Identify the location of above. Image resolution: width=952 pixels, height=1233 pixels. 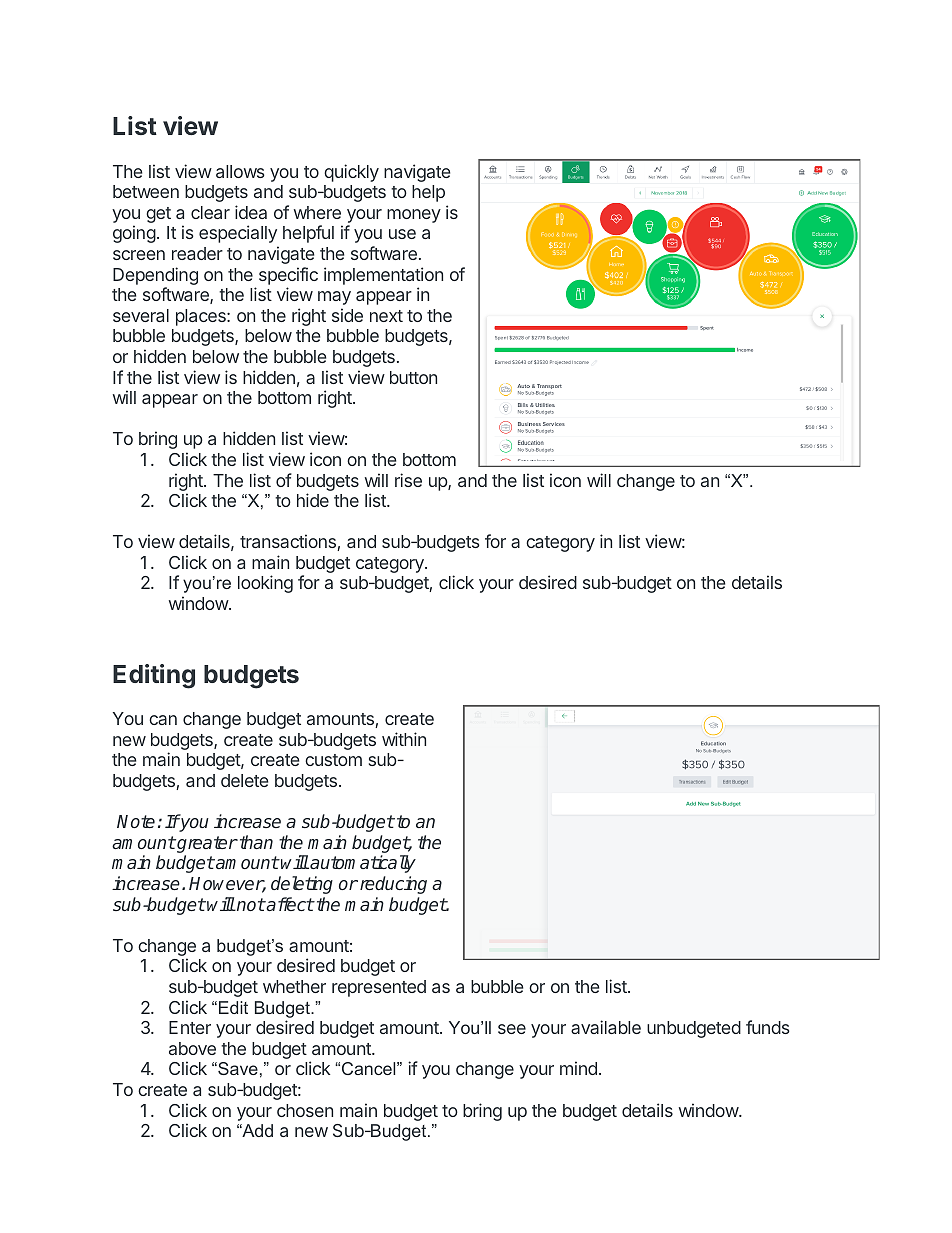
(192, 1048).
